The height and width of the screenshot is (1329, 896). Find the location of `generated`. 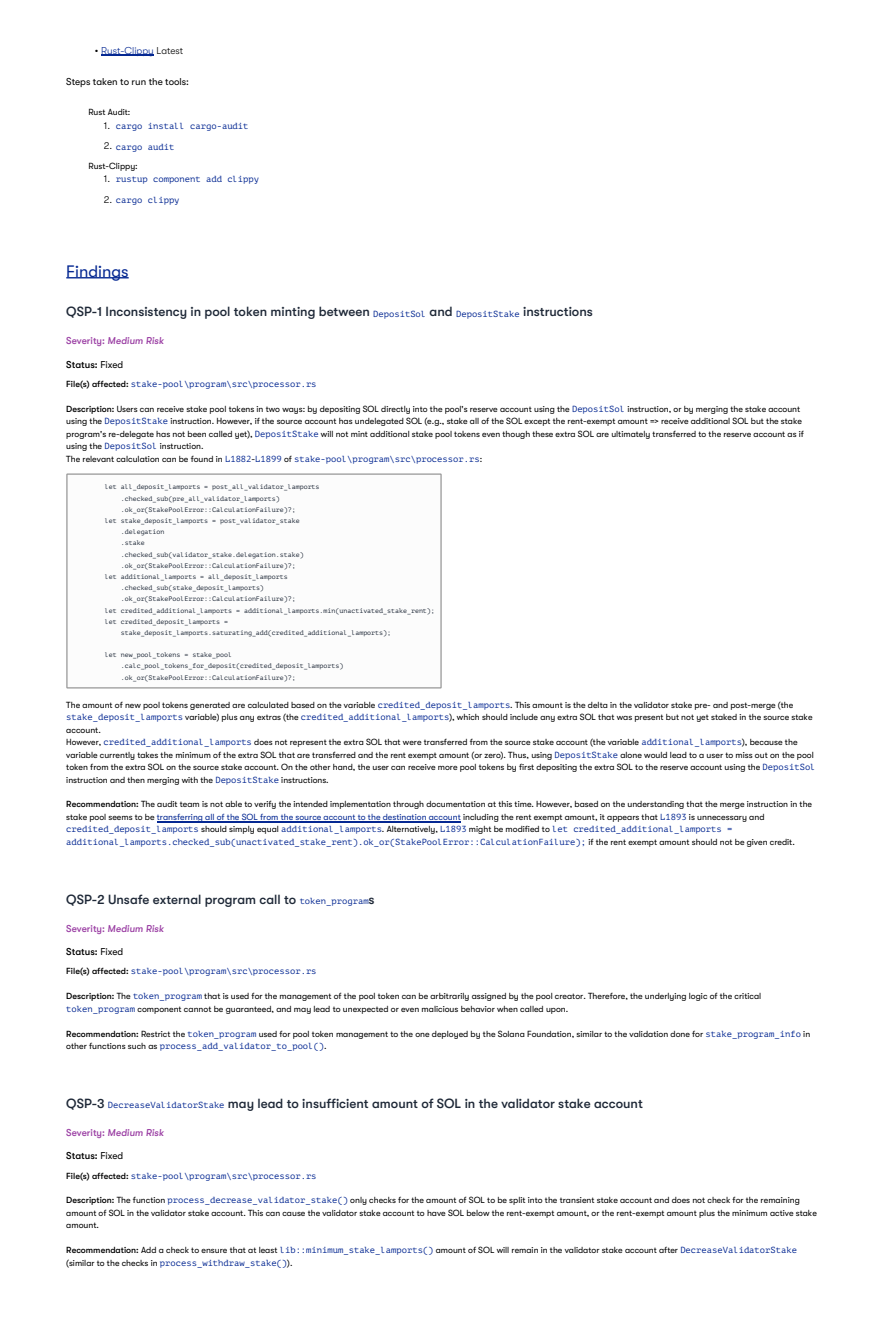

generated is located at coordinates (210, 706).
